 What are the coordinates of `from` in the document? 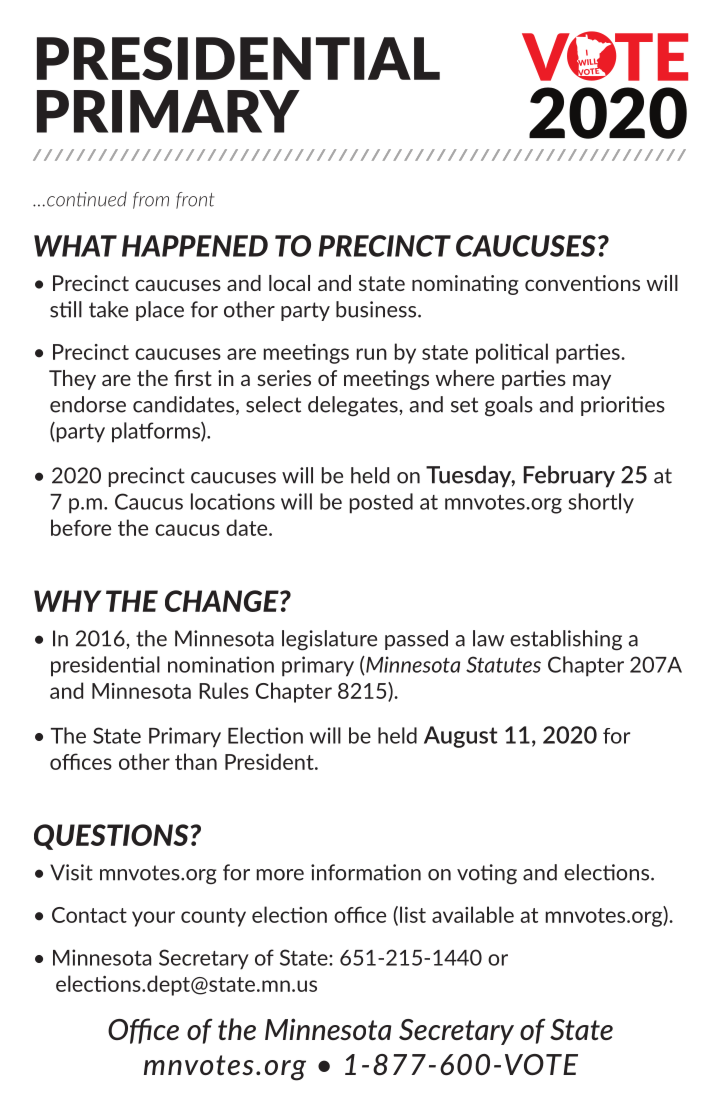 It's located at (151, 200).
